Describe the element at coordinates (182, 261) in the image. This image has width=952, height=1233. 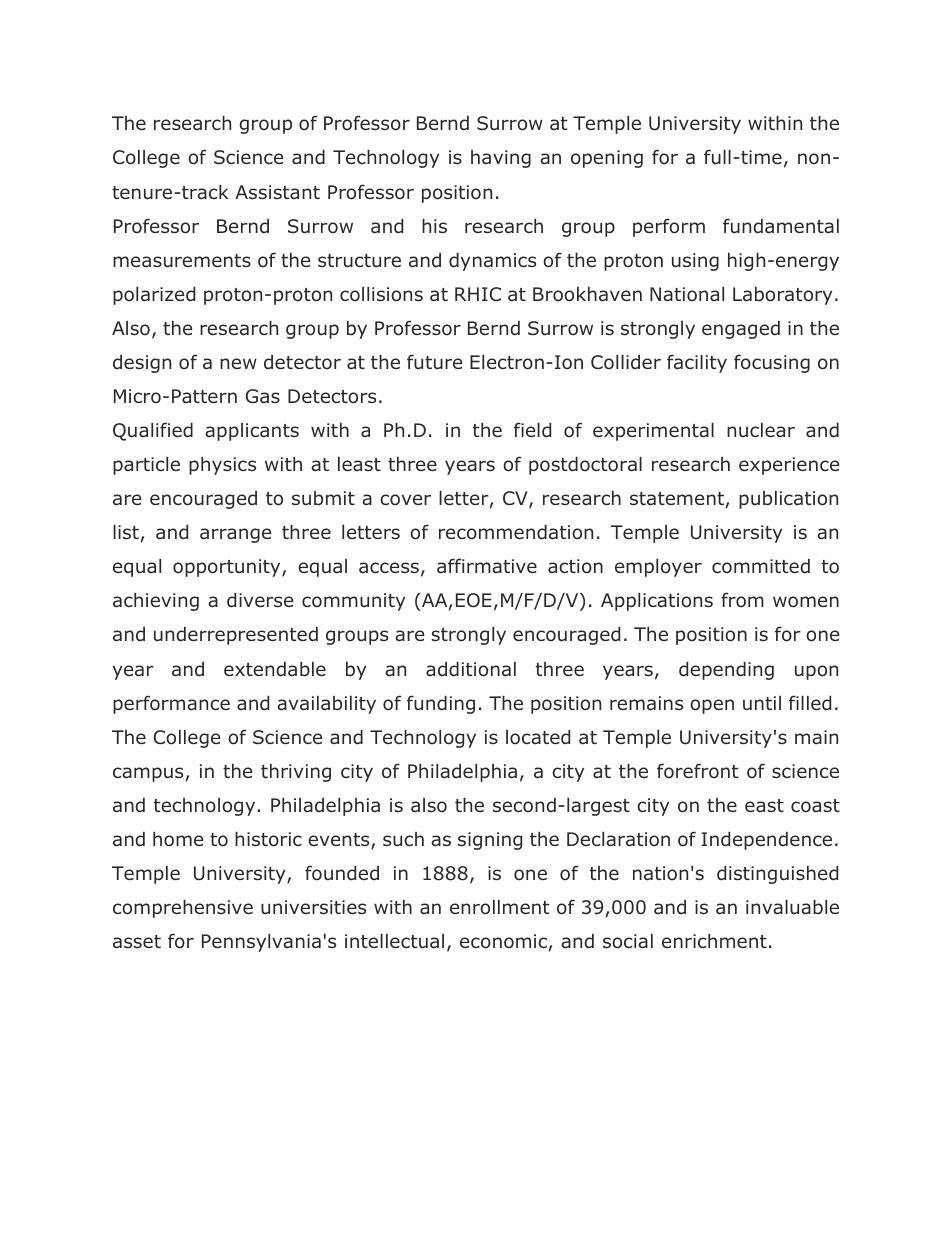
I see `measurements` at that location.
